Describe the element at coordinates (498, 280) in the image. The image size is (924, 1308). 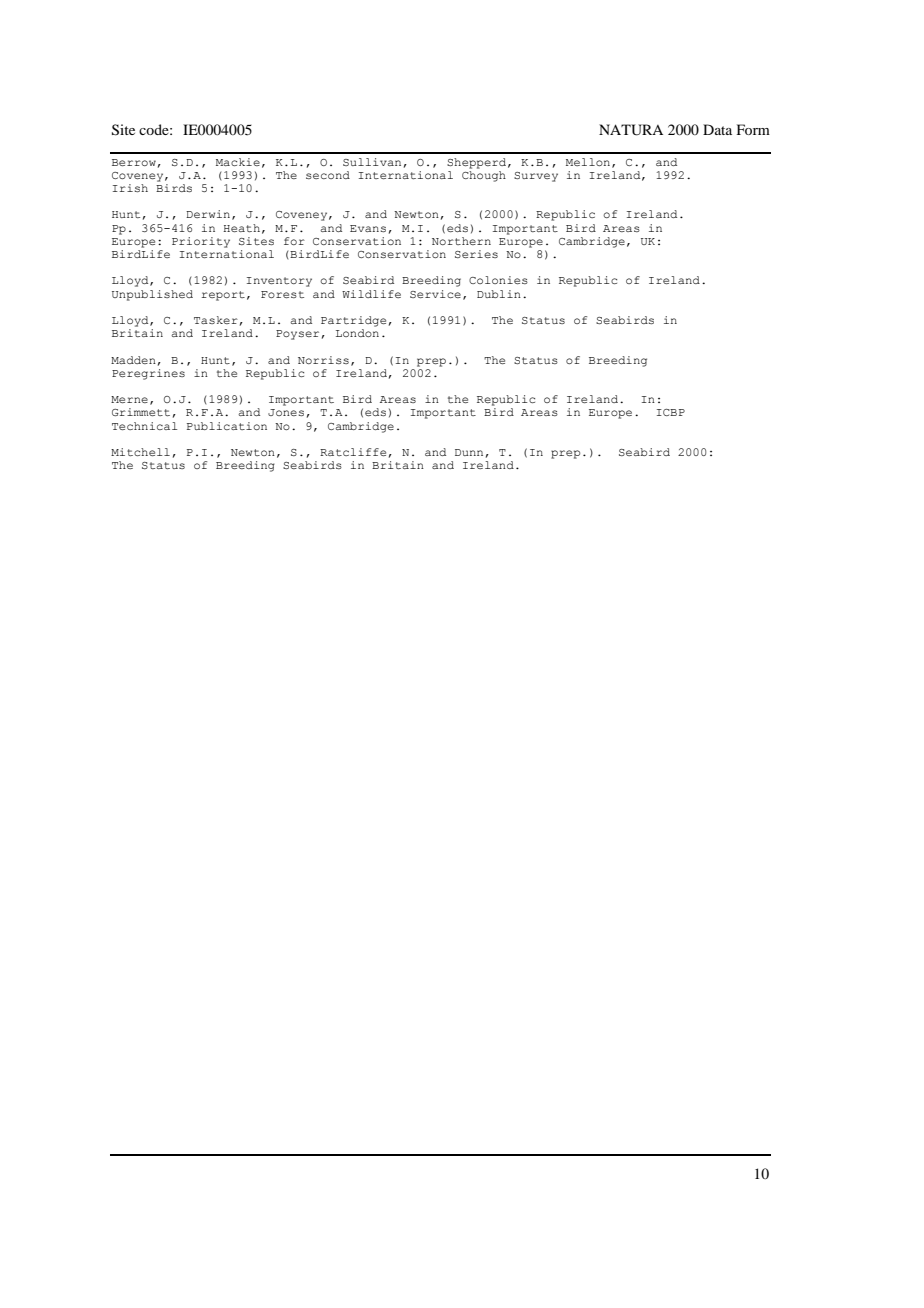
I see `Colonies` at that location.
